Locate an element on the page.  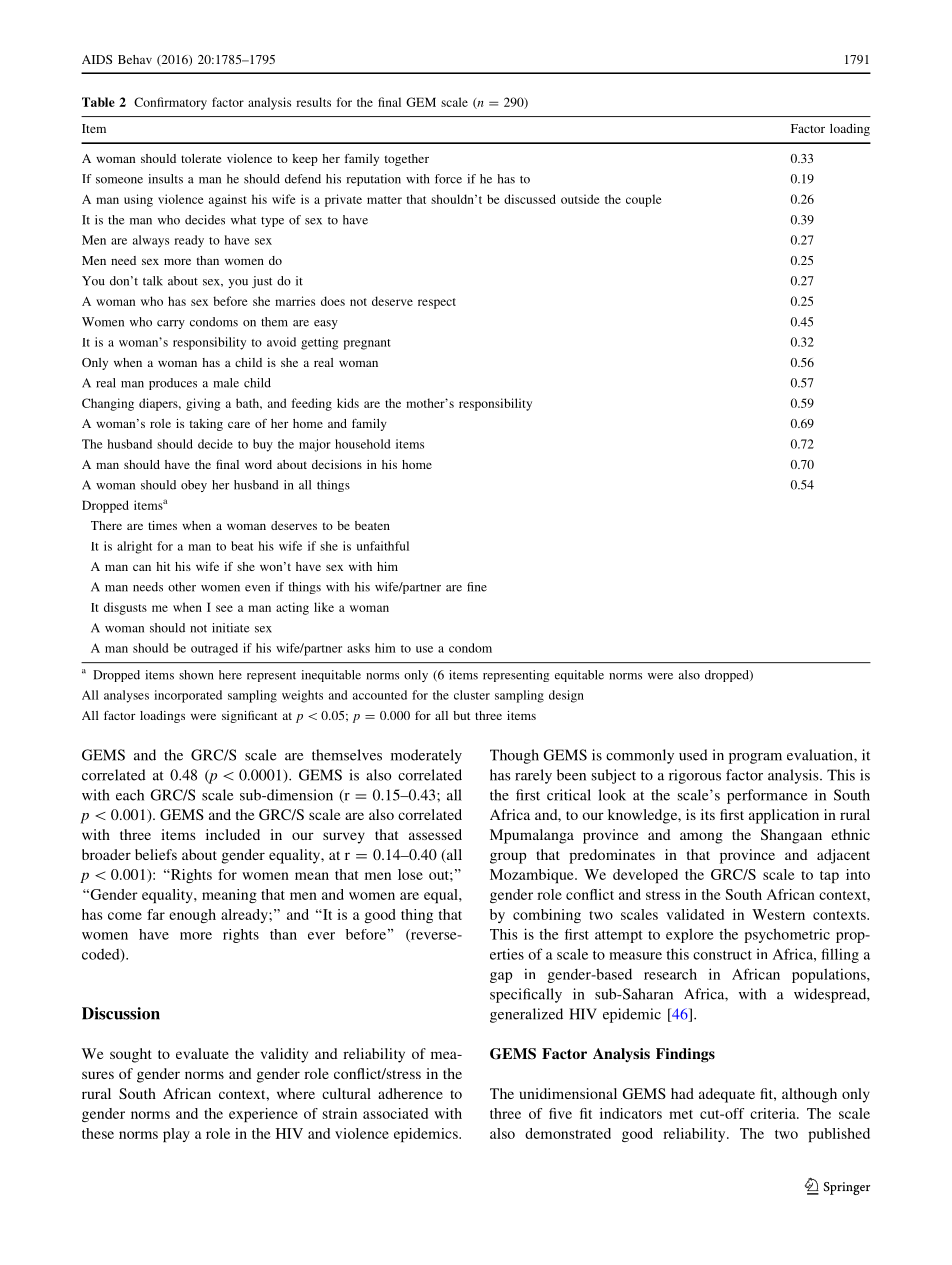
fine is located at coordinates (477, 587).
